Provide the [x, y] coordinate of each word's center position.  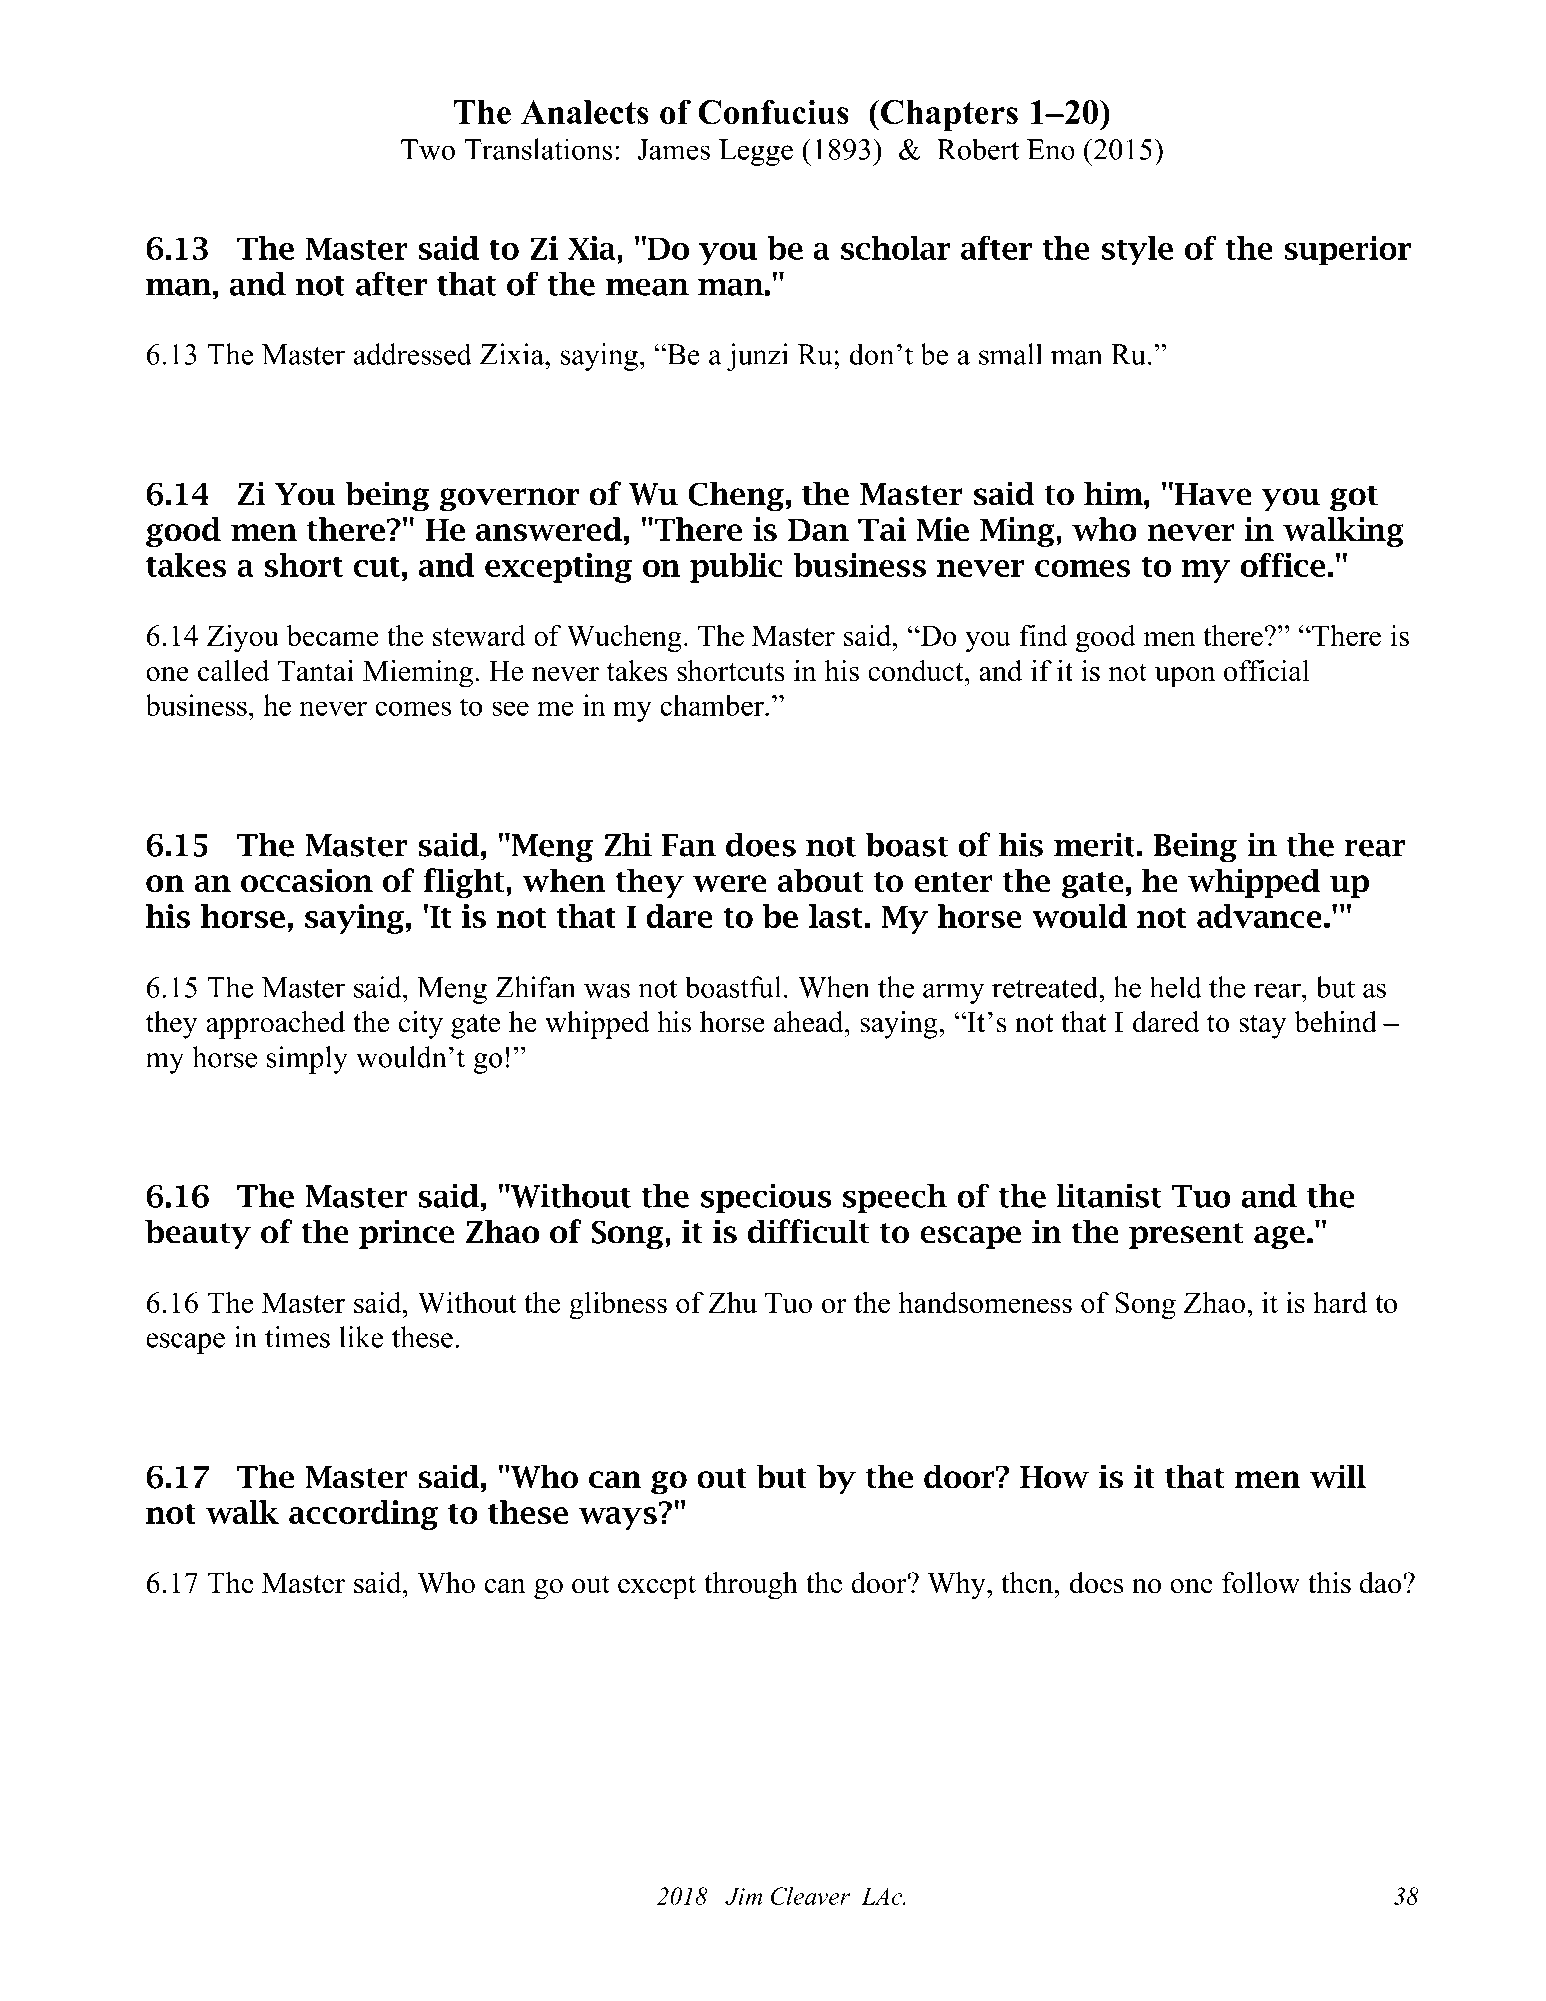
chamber [713, 705]
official [1267, 671]
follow [1261, 1583]
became [332, 635]
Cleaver [810, 1896]
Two [428, 149]
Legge [756, 152]
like [361, 1337]
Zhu [732, 1302]
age [1279, 1238]
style [1137, 251]
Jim [743, 1896]
